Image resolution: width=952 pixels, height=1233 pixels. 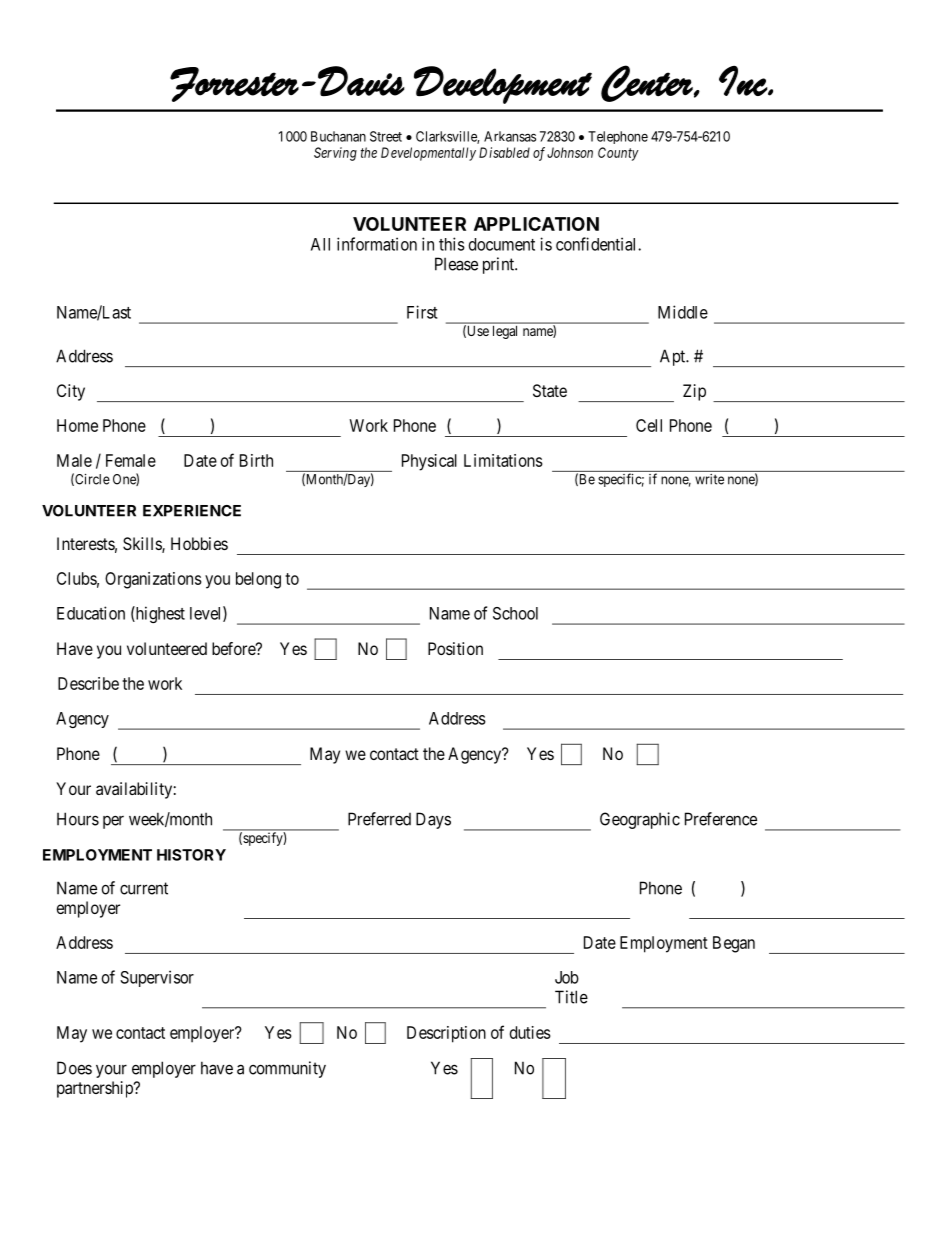 What do you see at coordinates (386, 136) in the screenshot?
I see `Street` at bounding box center [386, 136].
